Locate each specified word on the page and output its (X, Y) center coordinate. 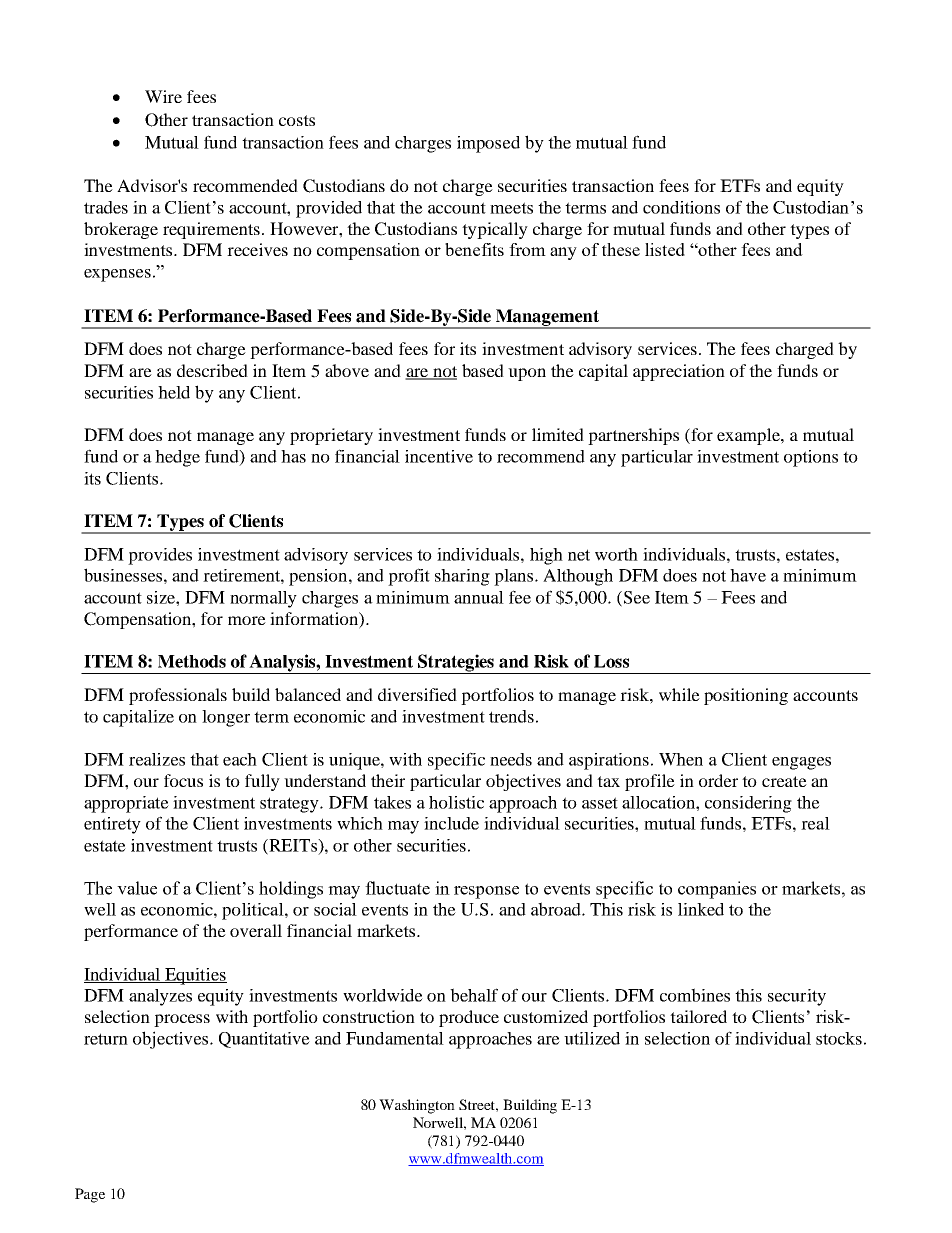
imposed (488, 144)
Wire (163, 96)
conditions (681, 207)
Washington (417, 1106)
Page (90, 1195)
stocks (839, 1038)
